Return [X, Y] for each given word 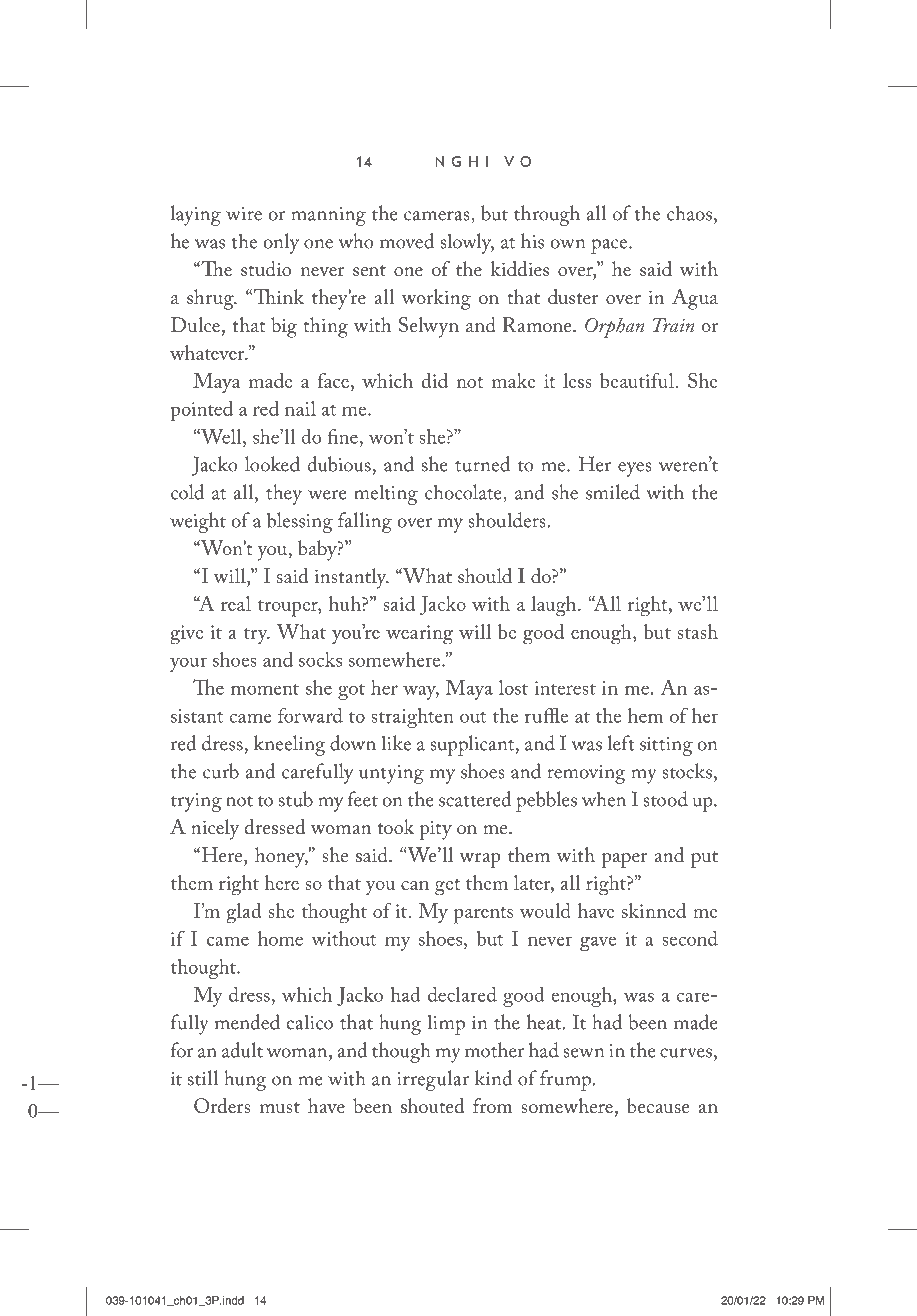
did [435, 380]
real [236, 603]
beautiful [638, 380]
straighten [412, 718]
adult [242, 1050]
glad [244, 913]
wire [244, 214]
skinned [654, 910]
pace [610, 246]
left [621, 743]
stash [697, 631]
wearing [419, 635]
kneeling [289, 745]
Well [221, 436]
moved [407, 241]
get [447, 887]
